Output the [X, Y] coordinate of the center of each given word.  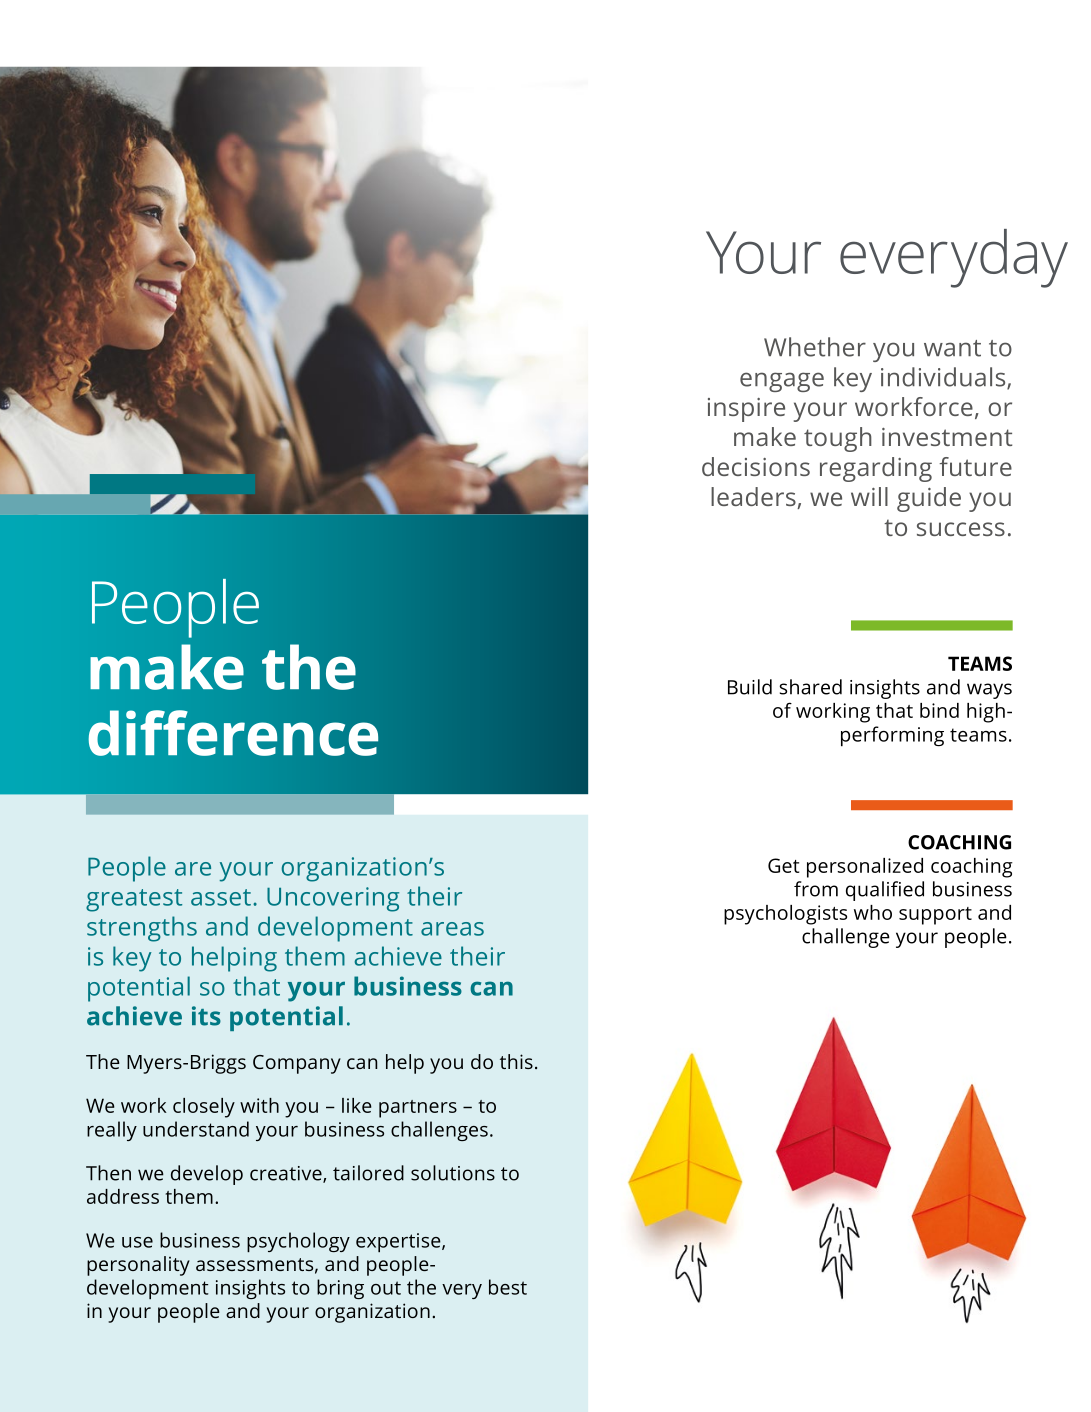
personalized [865, 868]
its [206, 1016]
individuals [944, 378]
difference [233, 733]
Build [750, 687]
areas [452, 929]
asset [221, 897]
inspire [746, 410]
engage [782, 382]
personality [138, 1266]
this [516, 1061]
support [935, 916]
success [961, 529]
